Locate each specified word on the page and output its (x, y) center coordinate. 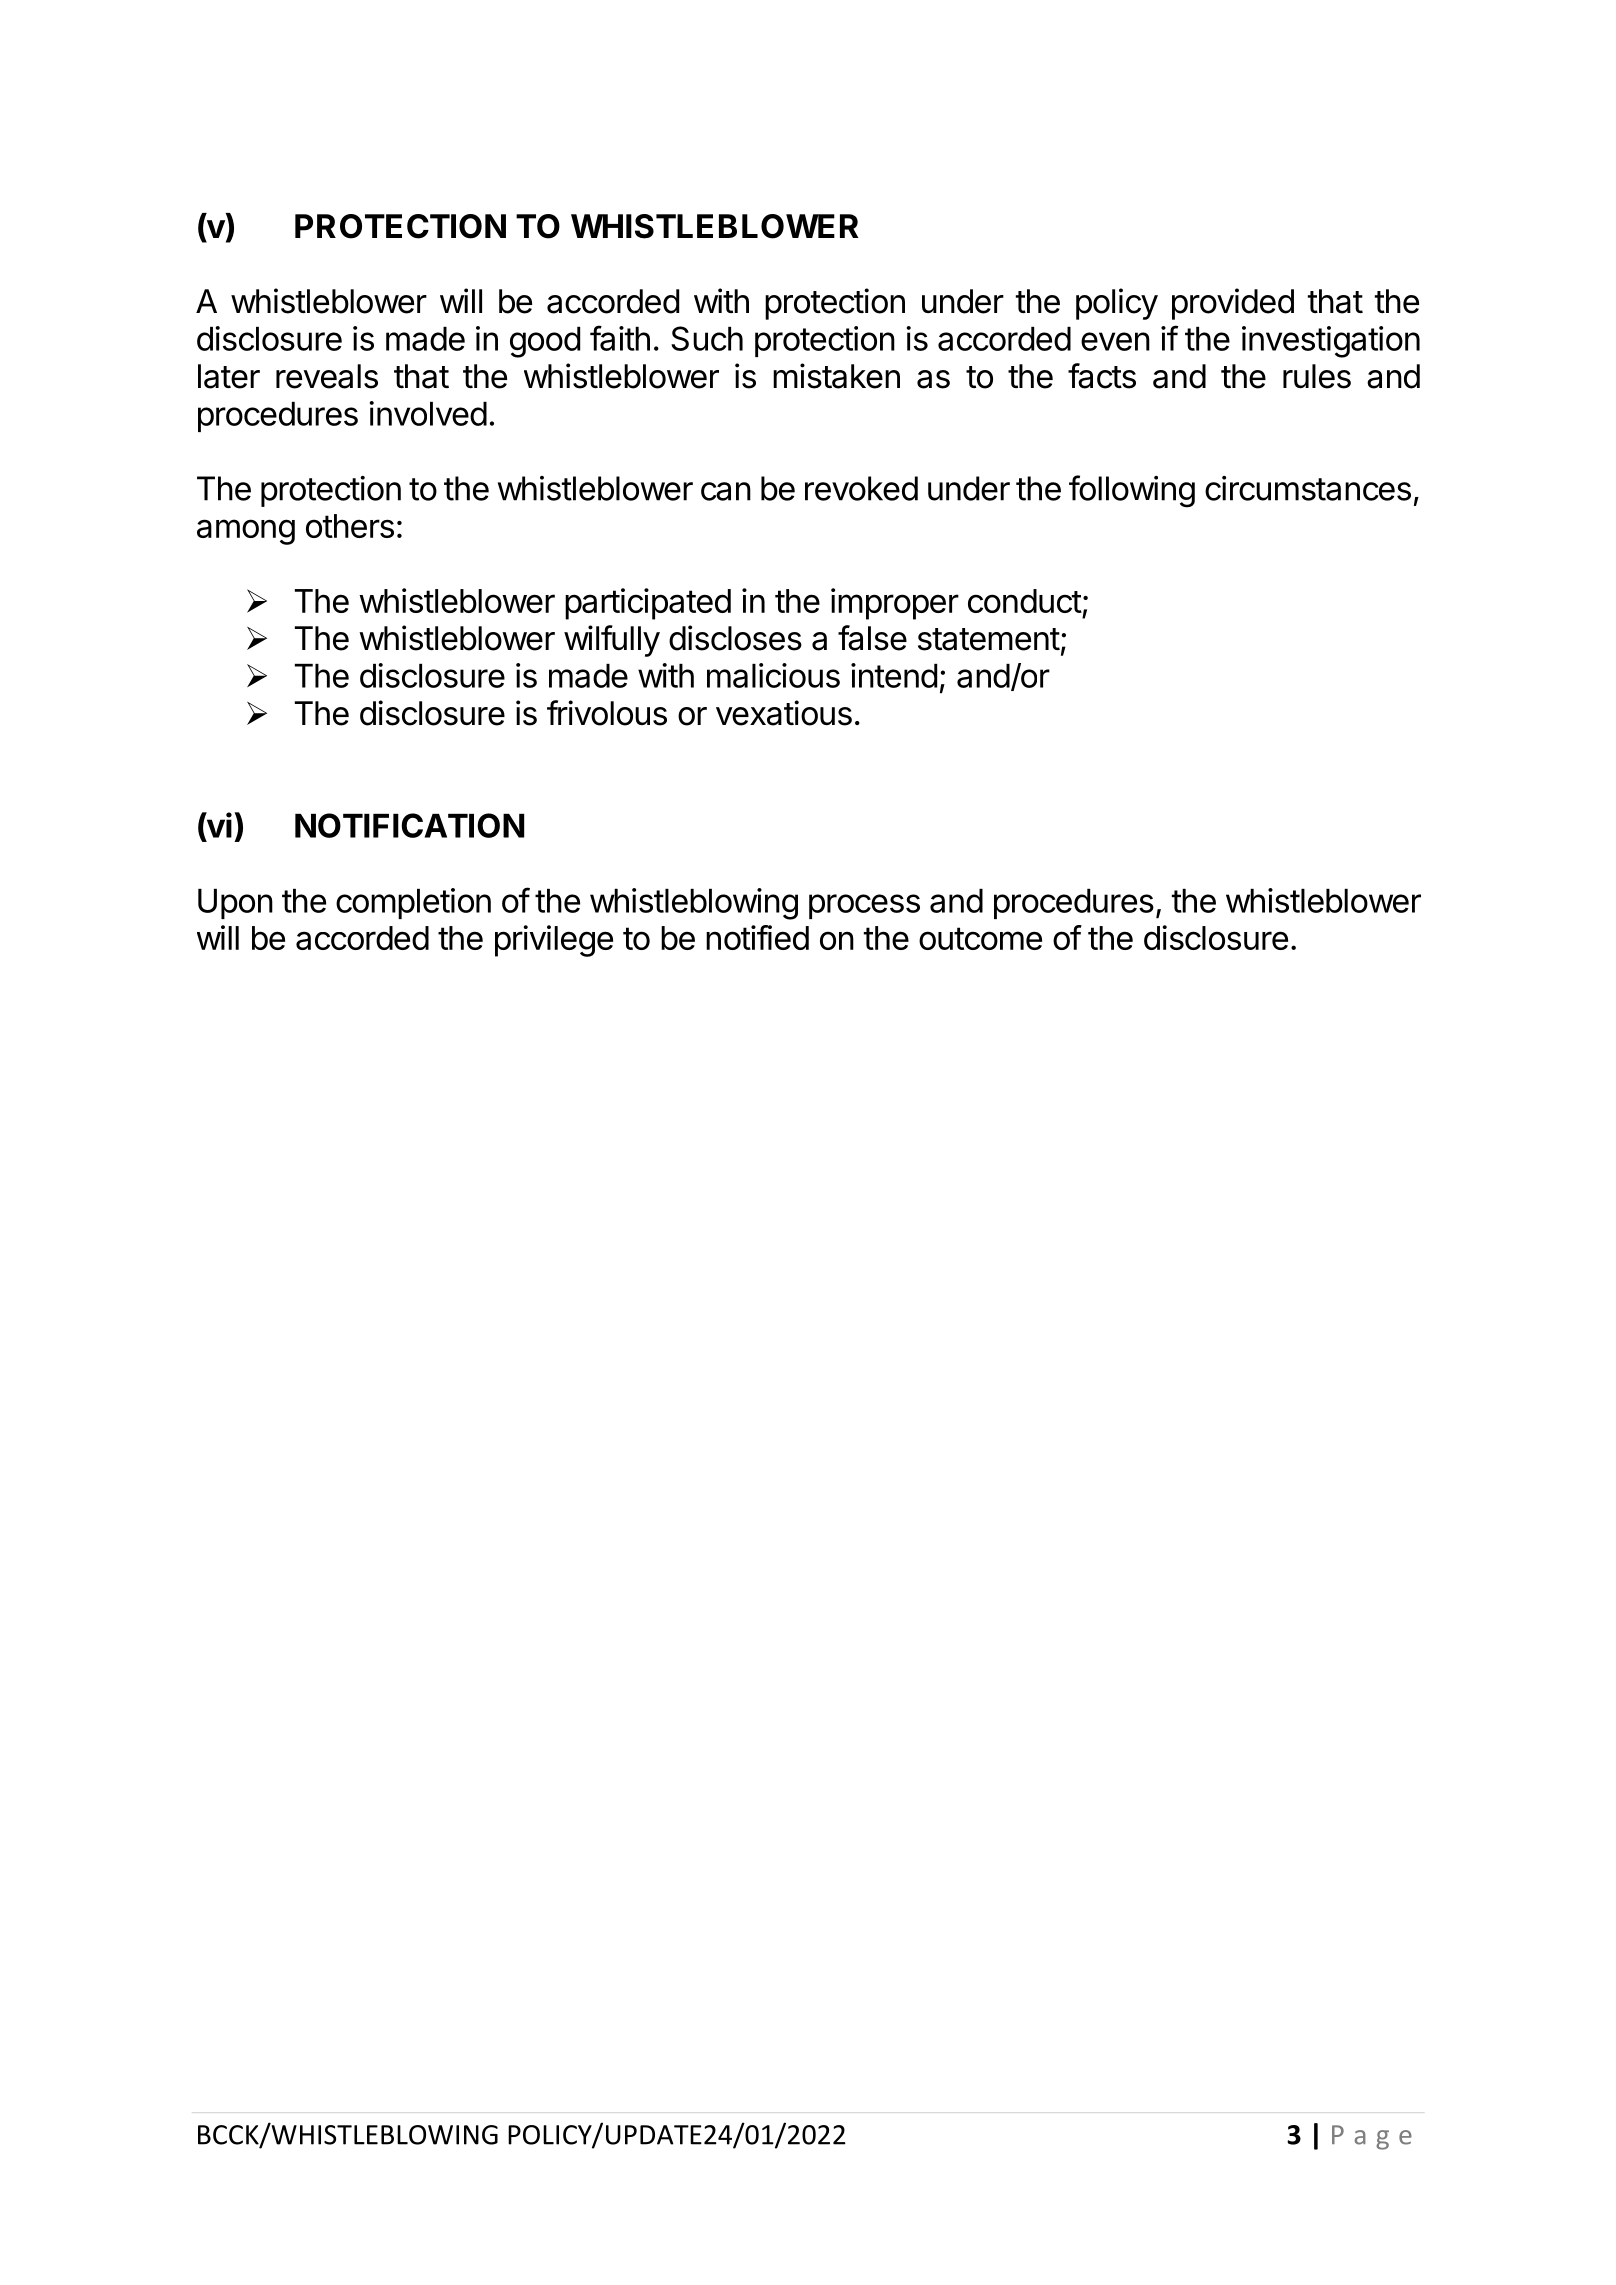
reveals (327, 376)
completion (413, 903)
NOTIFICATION (409, 825)
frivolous (607, 713)
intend (894, 675)
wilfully (612, 641)
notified (757, 937)
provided (1233, 304)
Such (707, 338)
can (726, 491)
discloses (735, 638)
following (1132, 491)
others (350, 526)
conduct (1025, 601)
